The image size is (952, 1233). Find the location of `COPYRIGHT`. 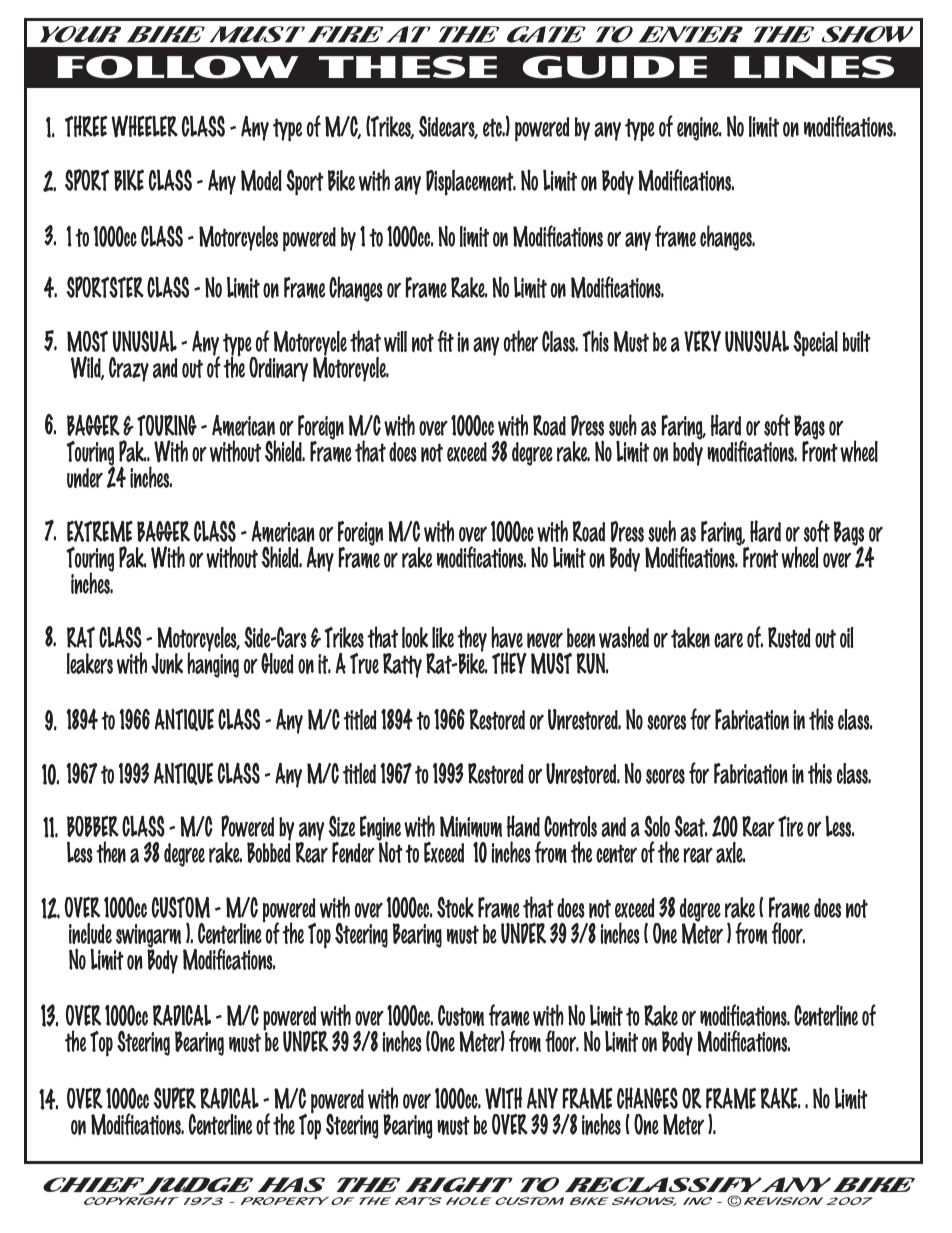

COPYRIGHT is located at coordinates (131, 1201).
